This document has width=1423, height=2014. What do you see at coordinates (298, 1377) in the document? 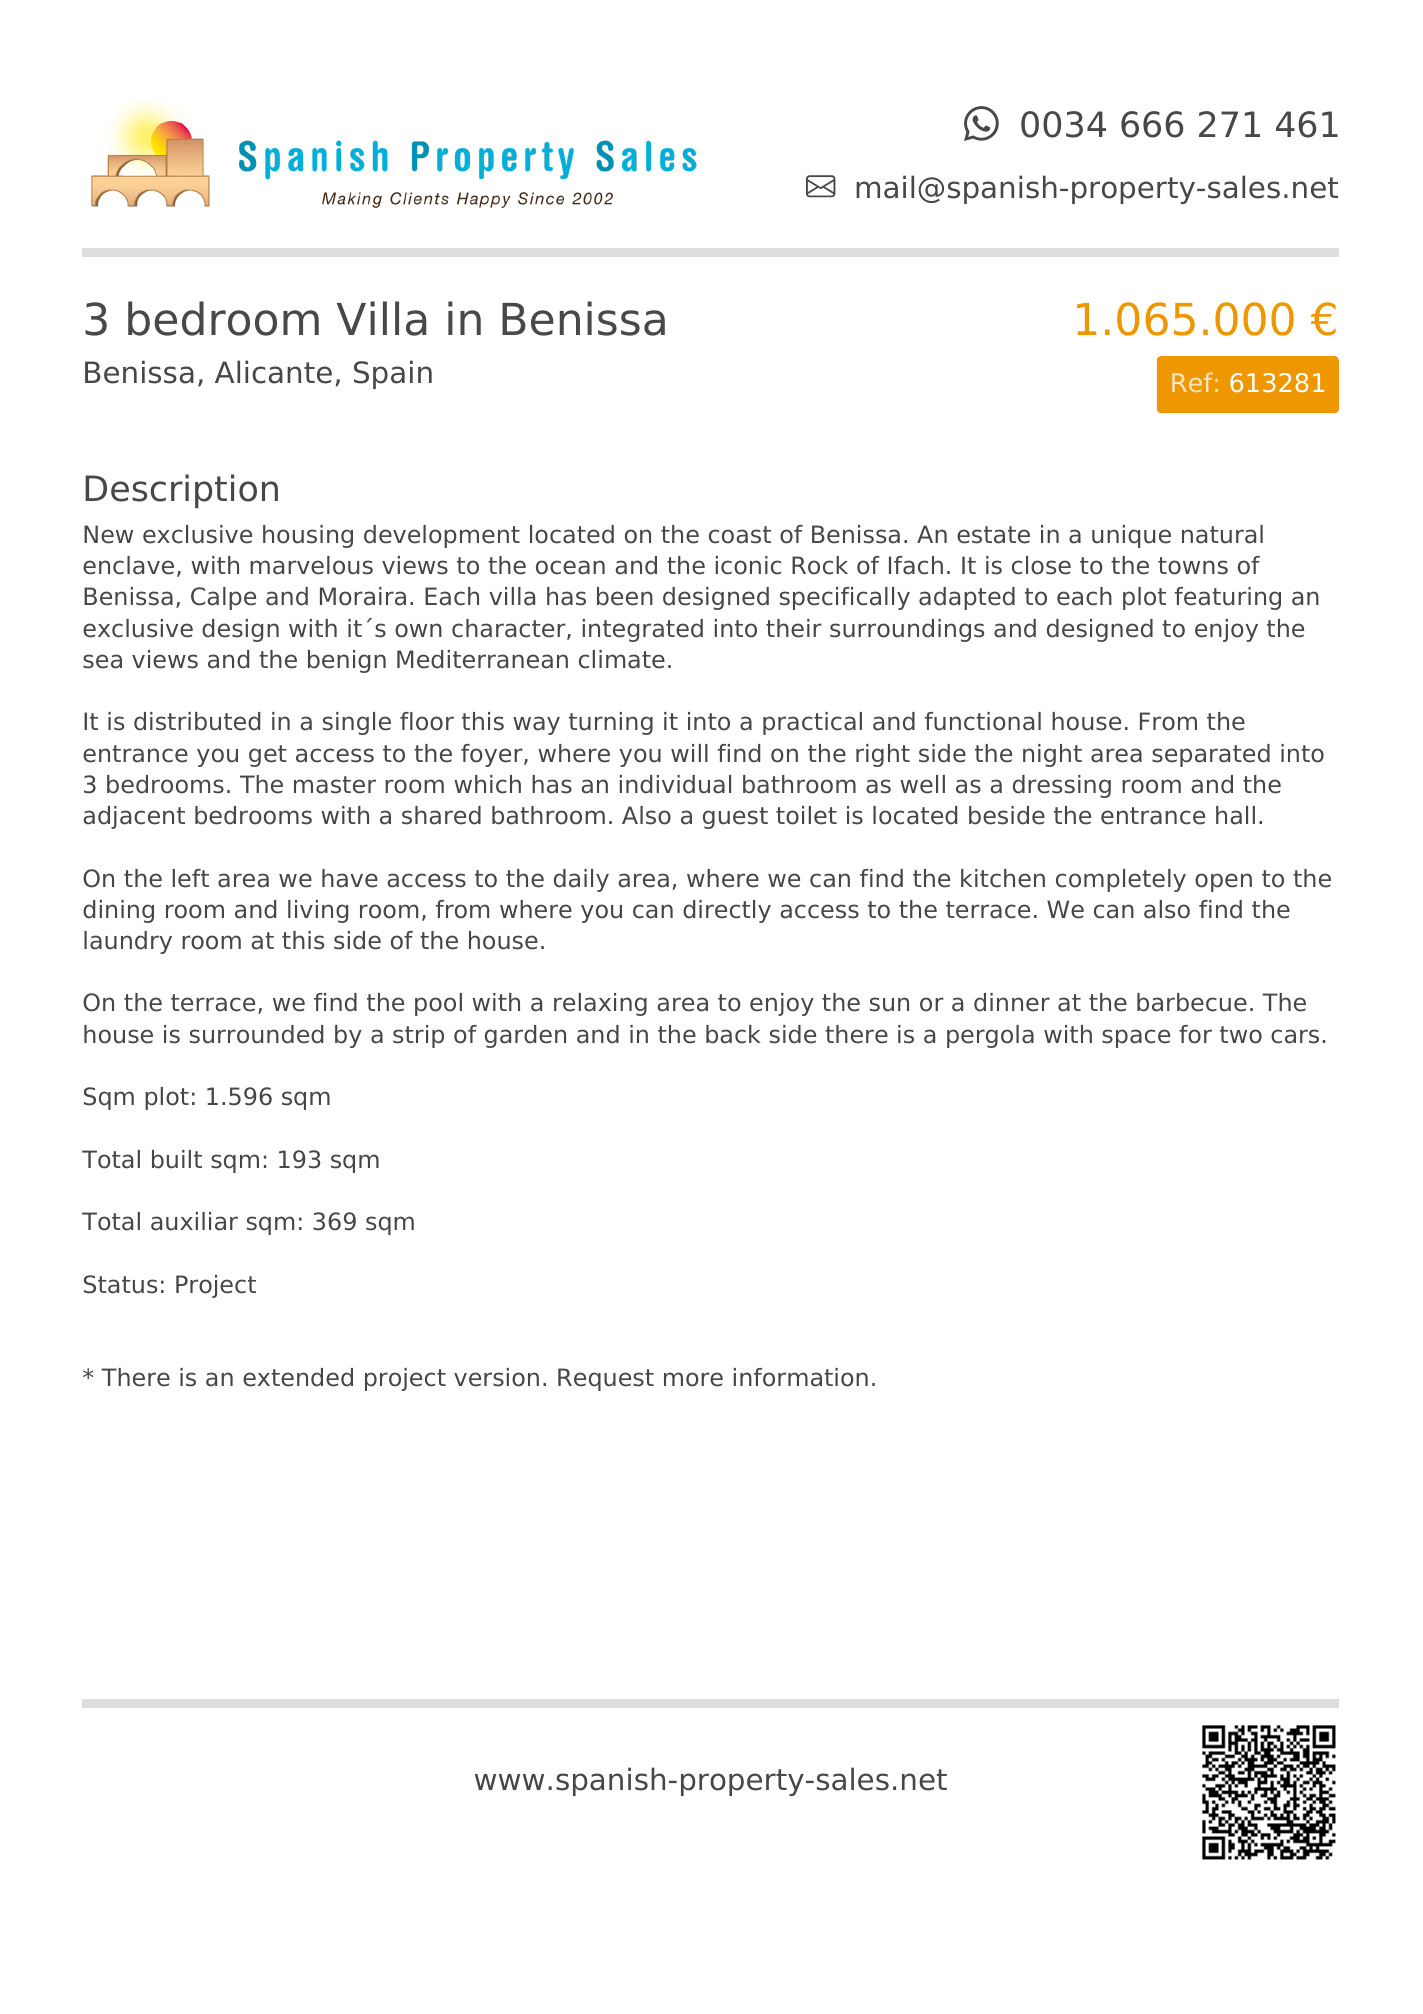
I see `extended` at bounding box center [298, 1377].
